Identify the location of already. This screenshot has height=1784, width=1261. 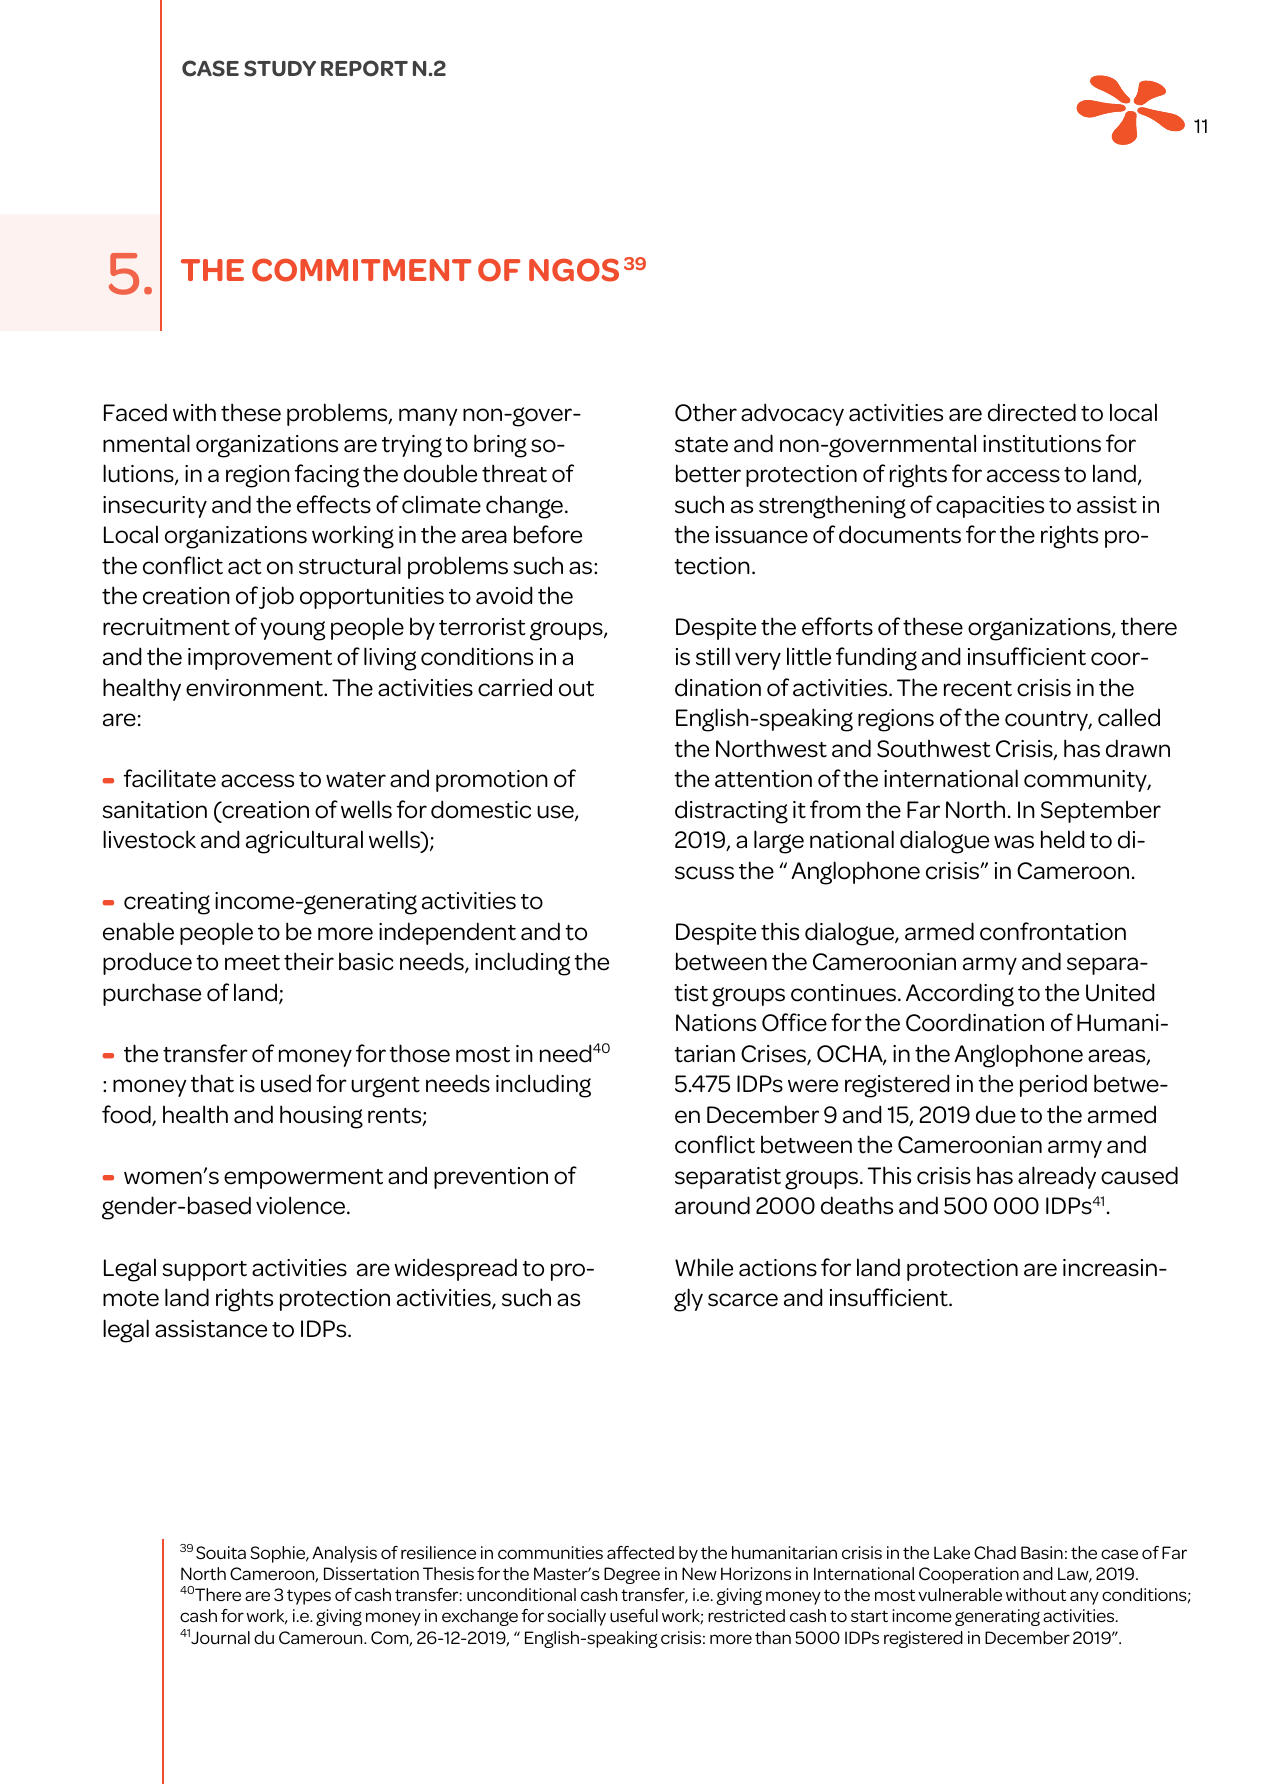
(1057, 1177).
